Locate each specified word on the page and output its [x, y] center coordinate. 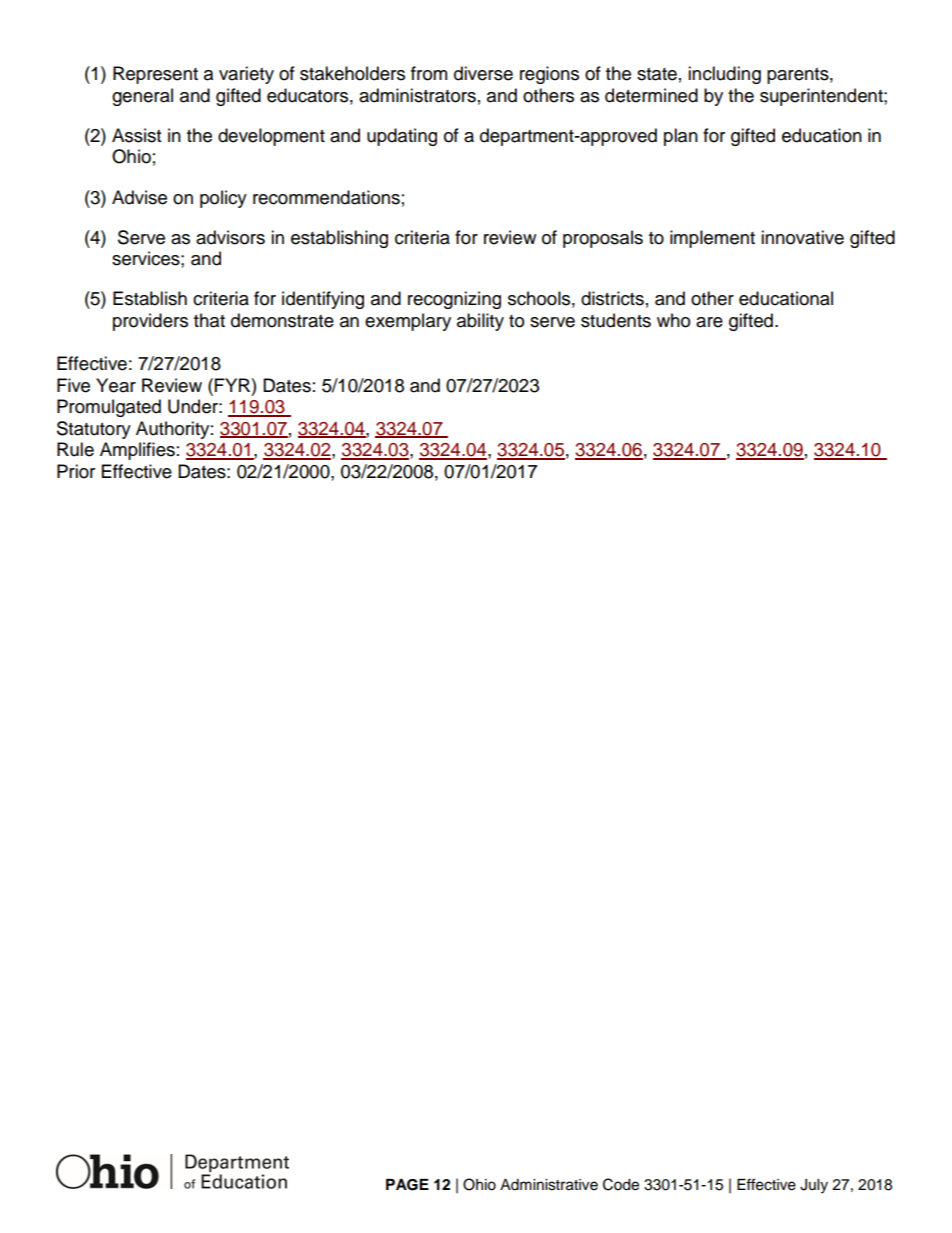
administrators [417, 95]
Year [116, 385]
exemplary [408, 322]
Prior [76, 471]
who [673, 320]
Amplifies [137, 451]
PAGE [407, 1185]
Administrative [549, 1185]
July [814, 1186]
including [724, 75]
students [616, 320]
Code [621, 1184]
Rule [75, 449]
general [142, 97]
